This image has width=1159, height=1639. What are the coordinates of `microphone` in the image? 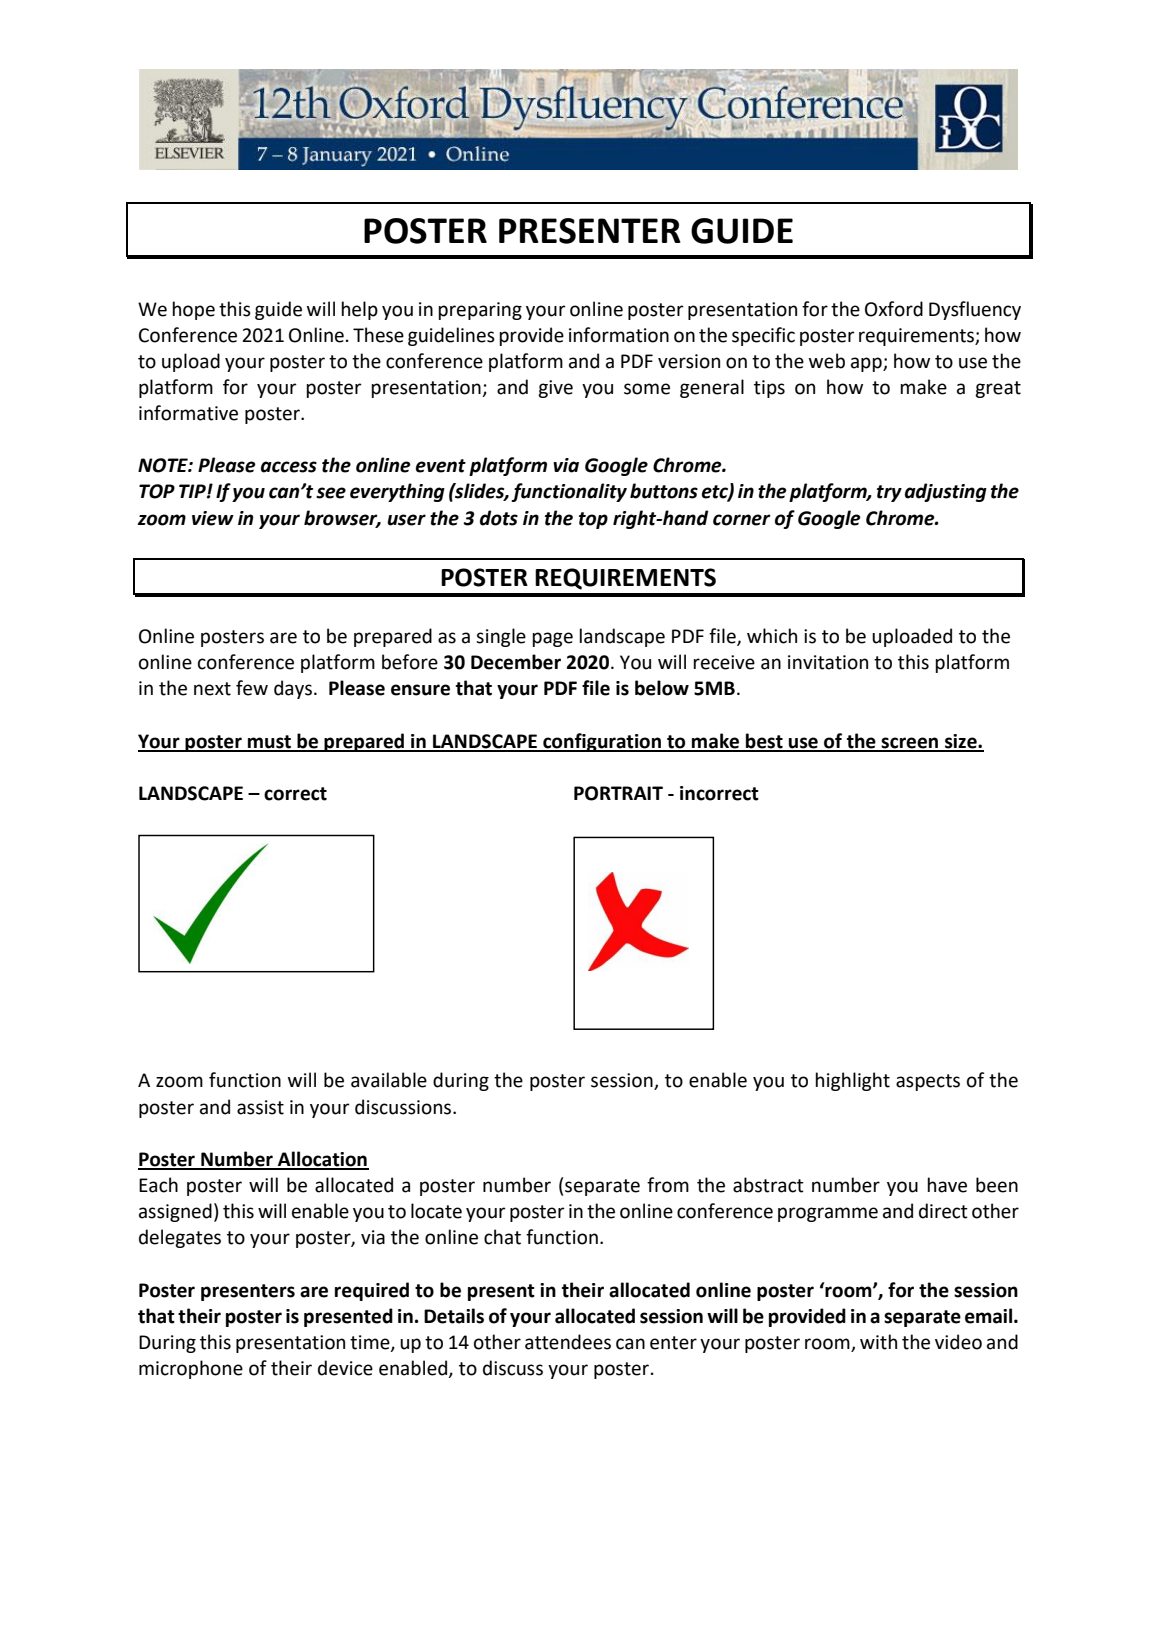 It's located at (191, 1369).
